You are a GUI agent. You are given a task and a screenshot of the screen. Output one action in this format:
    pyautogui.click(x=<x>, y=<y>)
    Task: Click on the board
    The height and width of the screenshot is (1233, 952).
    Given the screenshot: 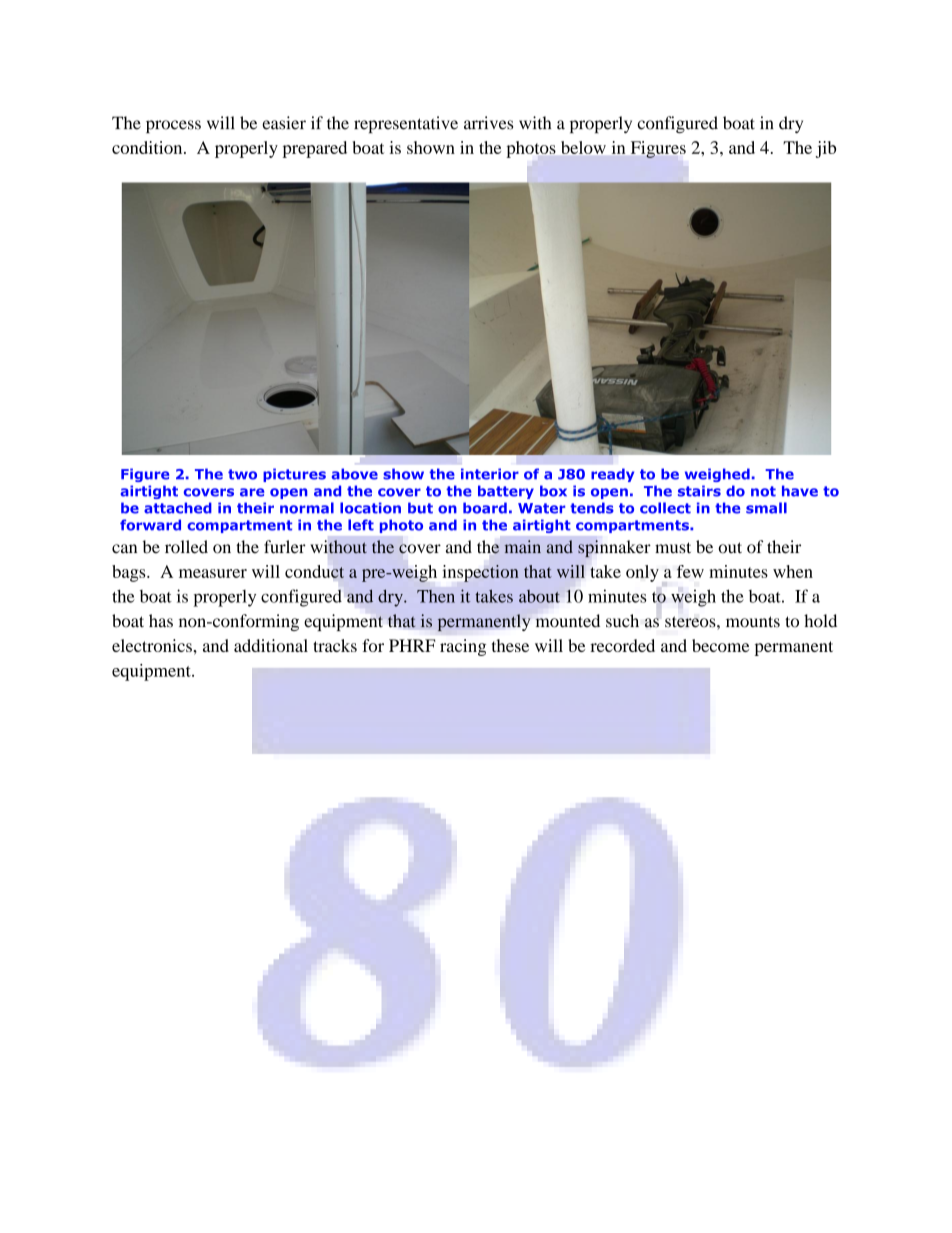 What is the action you would take?
    pyautogui.click(x=485, y=508)
